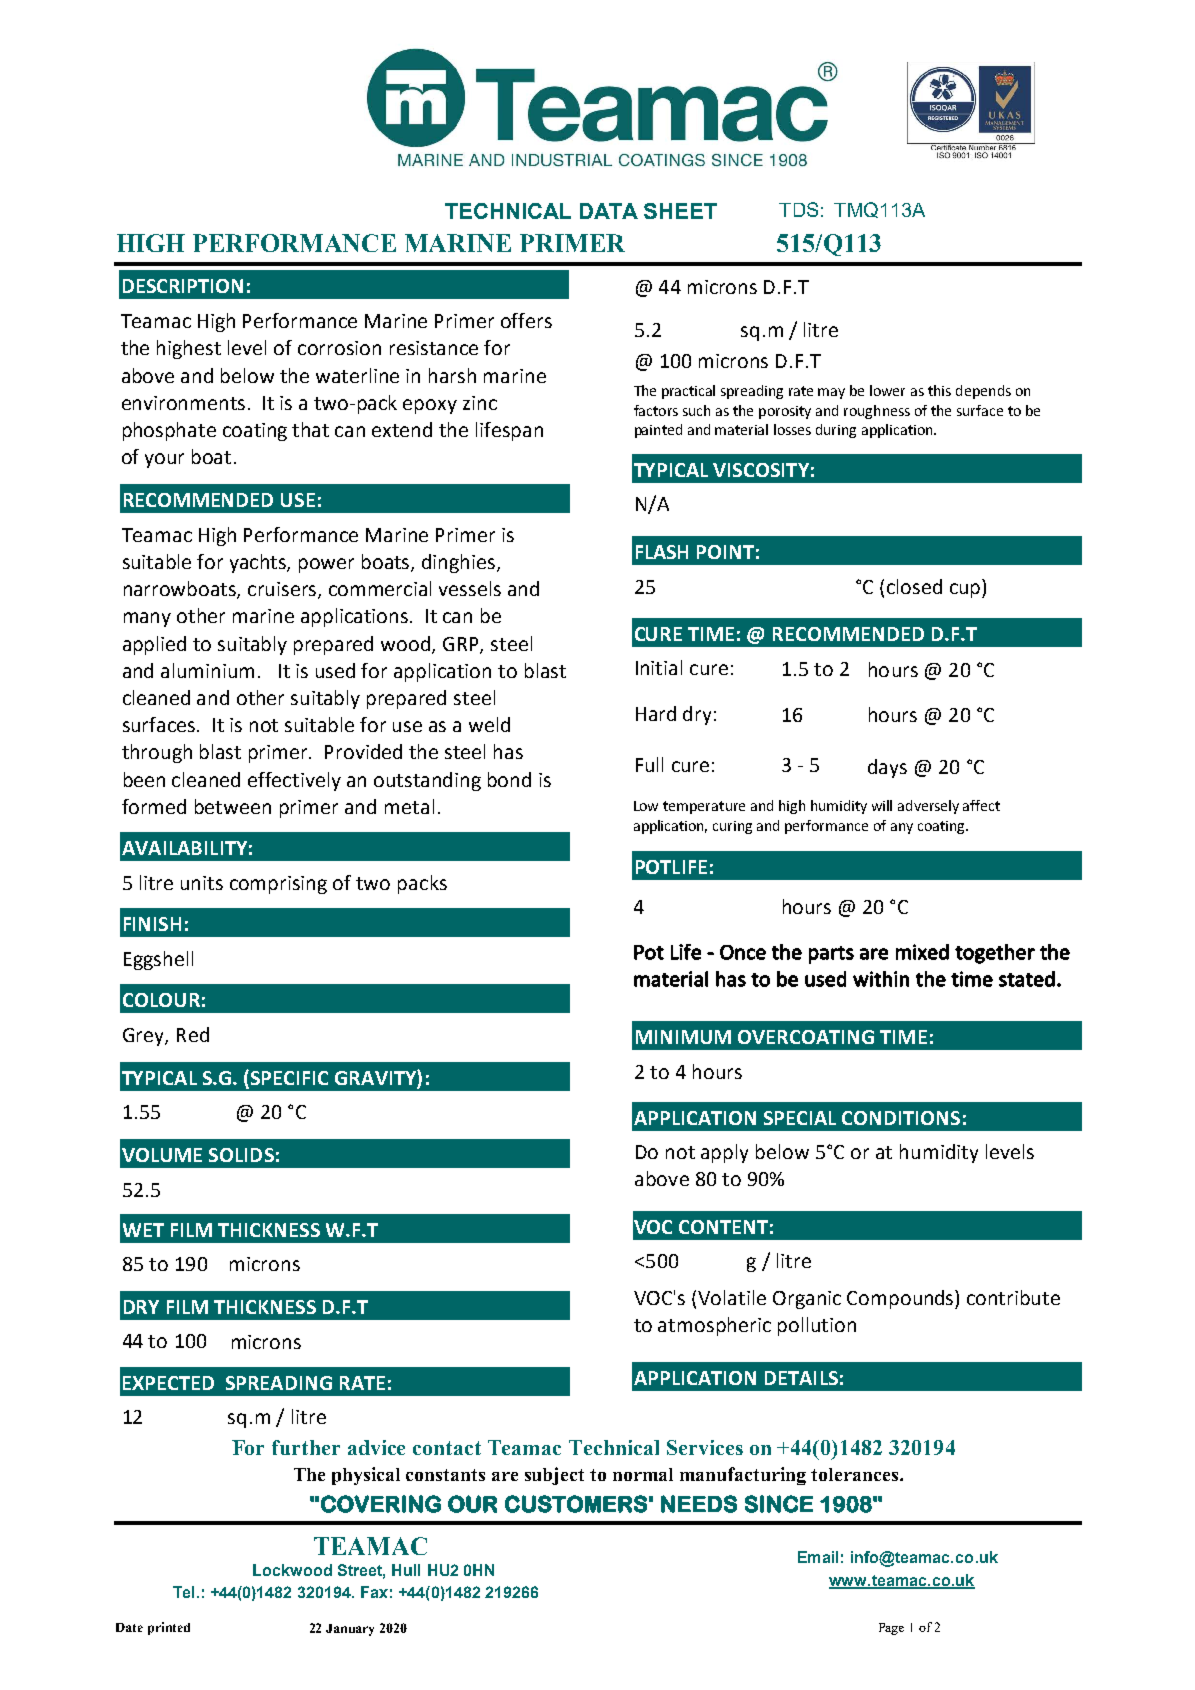 The height and width of the page is (1690, 1195). I want to click on TDS, so click(798, 209).
